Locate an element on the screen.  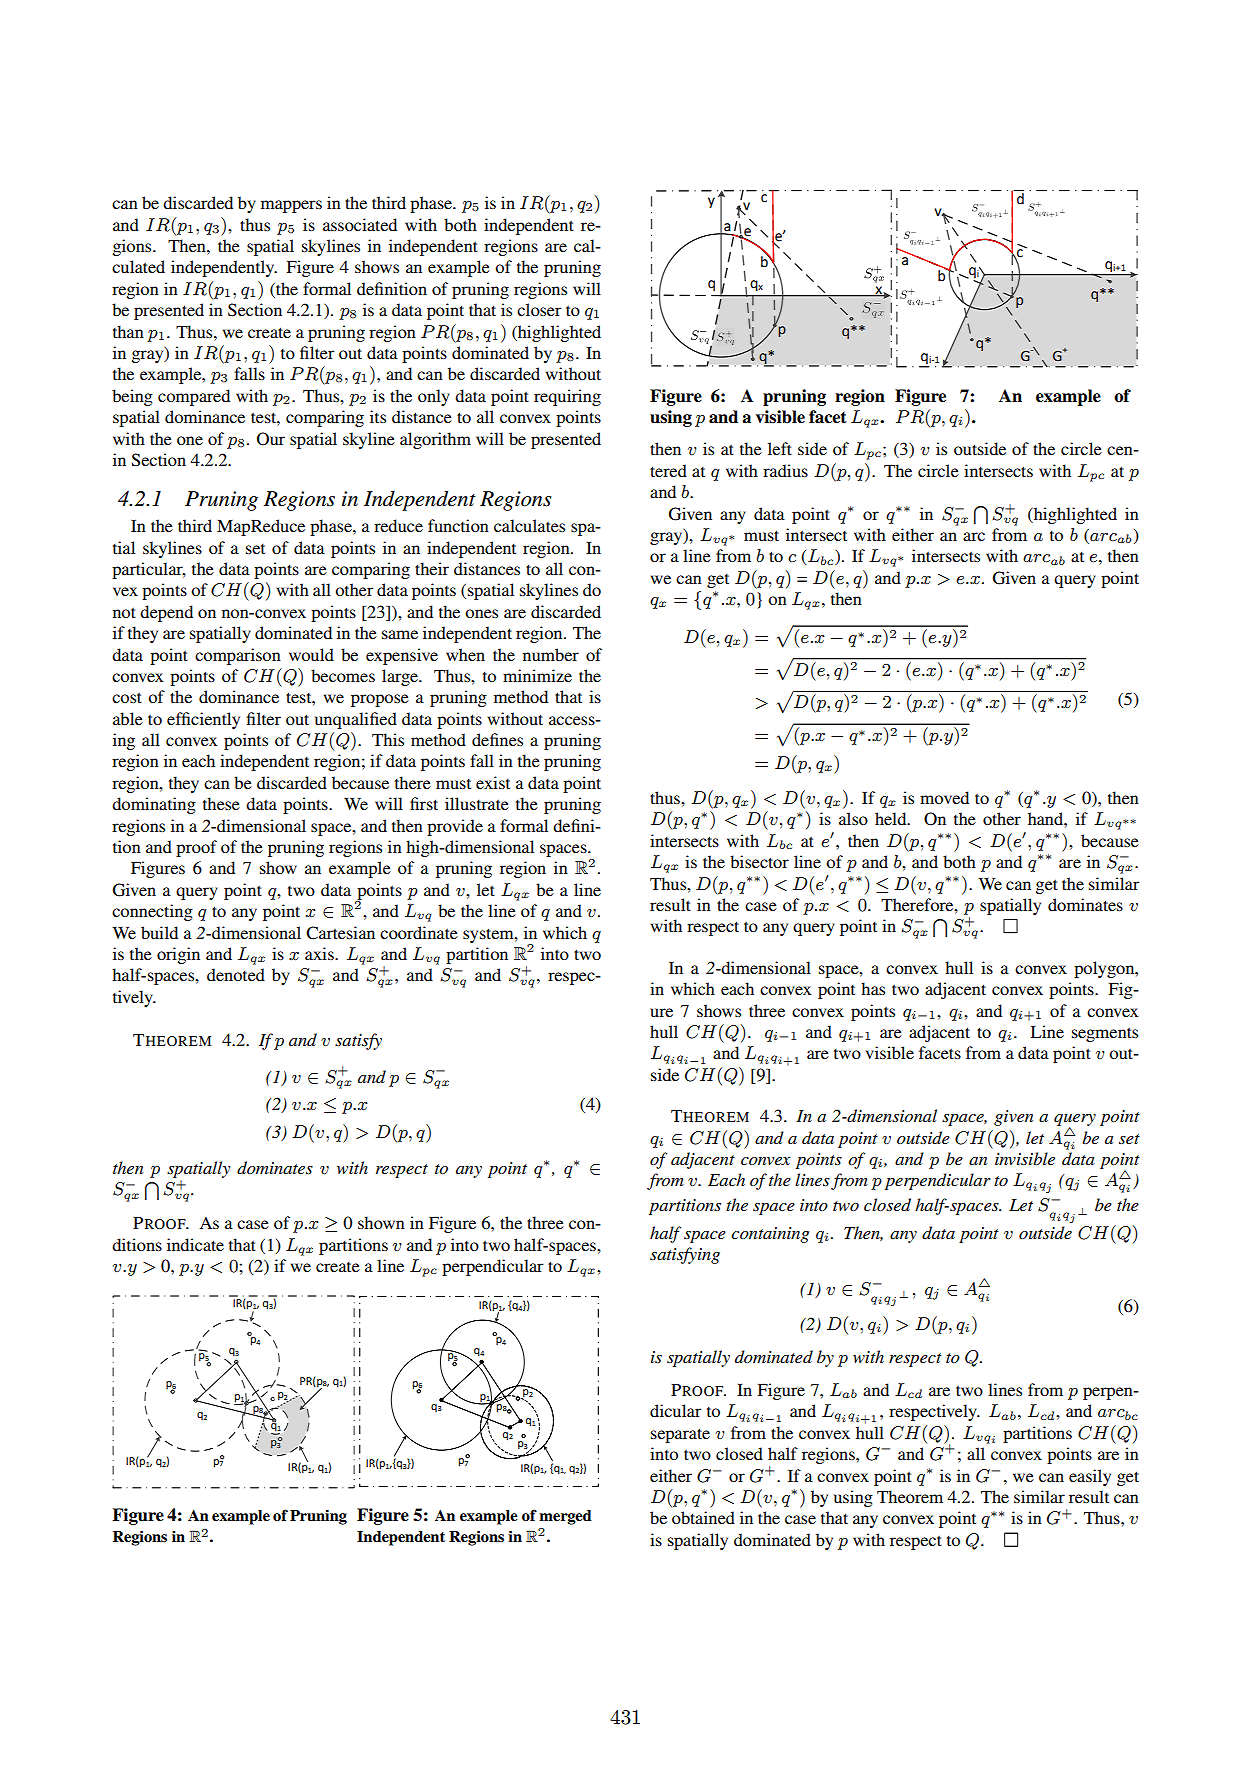
origin is located at coordinates (178, 955).
